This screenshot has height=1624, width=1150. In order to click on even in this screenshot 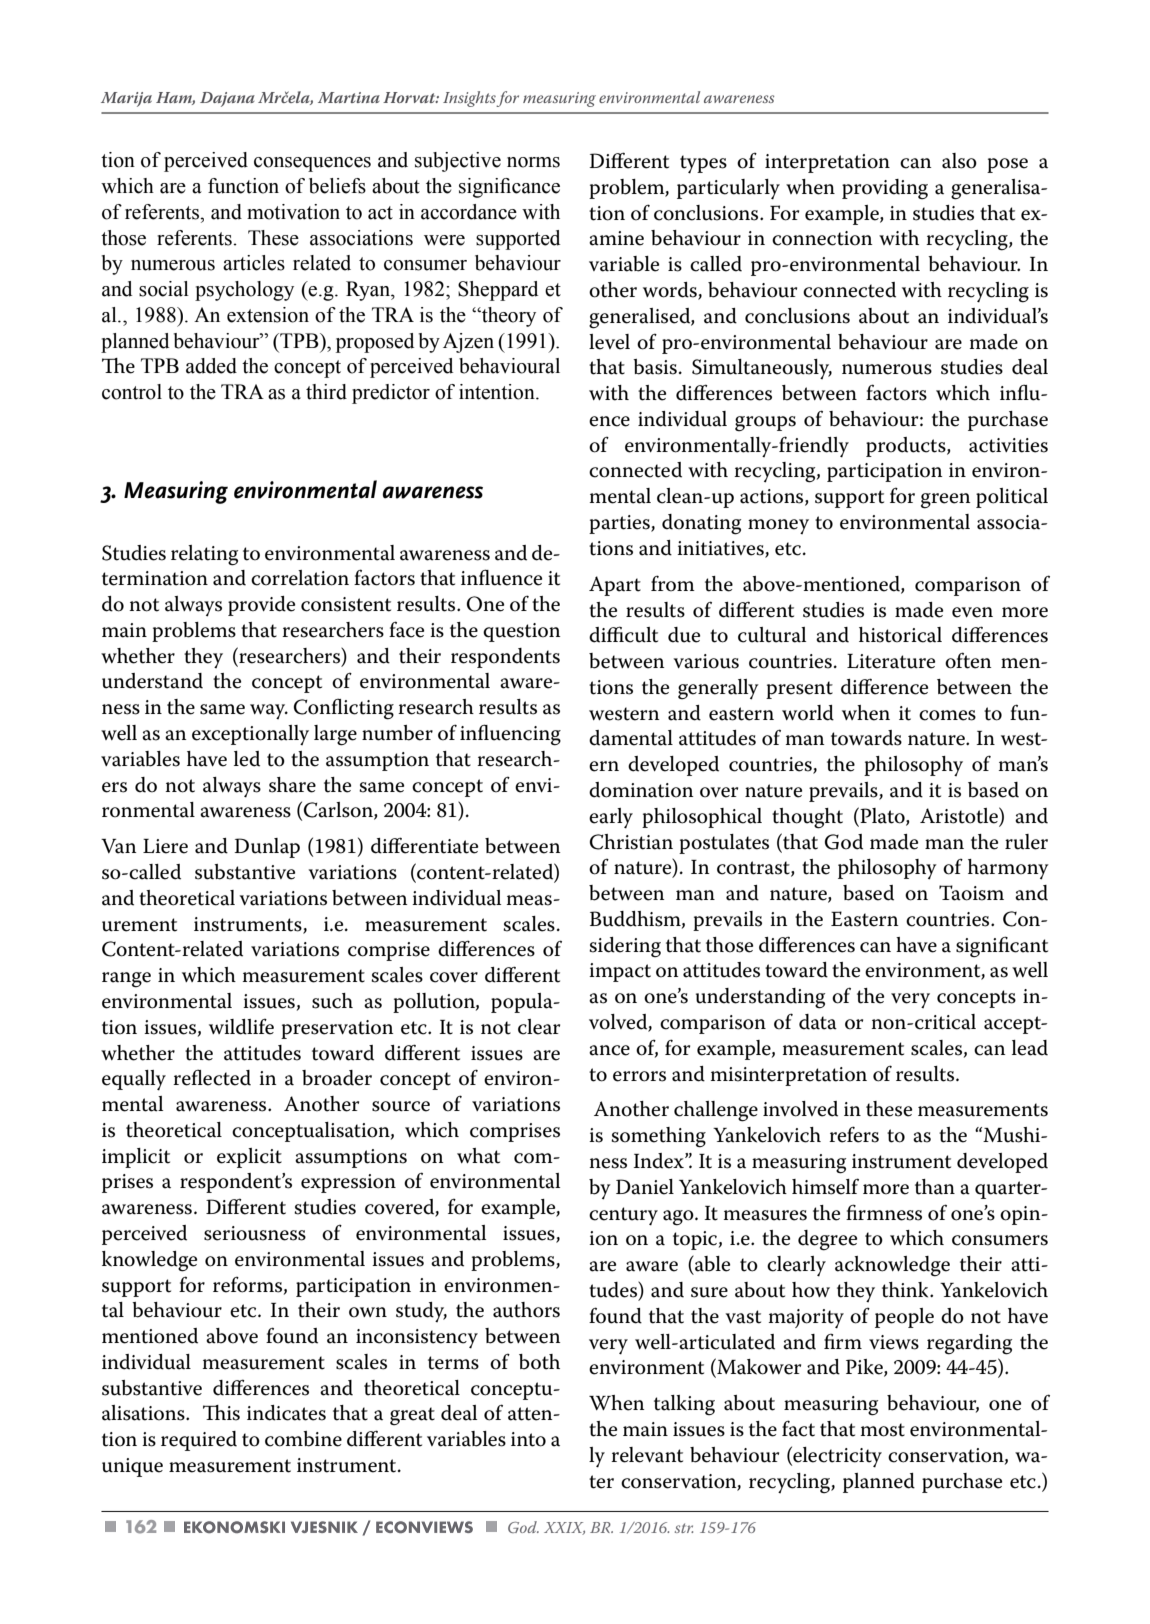, I will do `click(972, 612)`.
